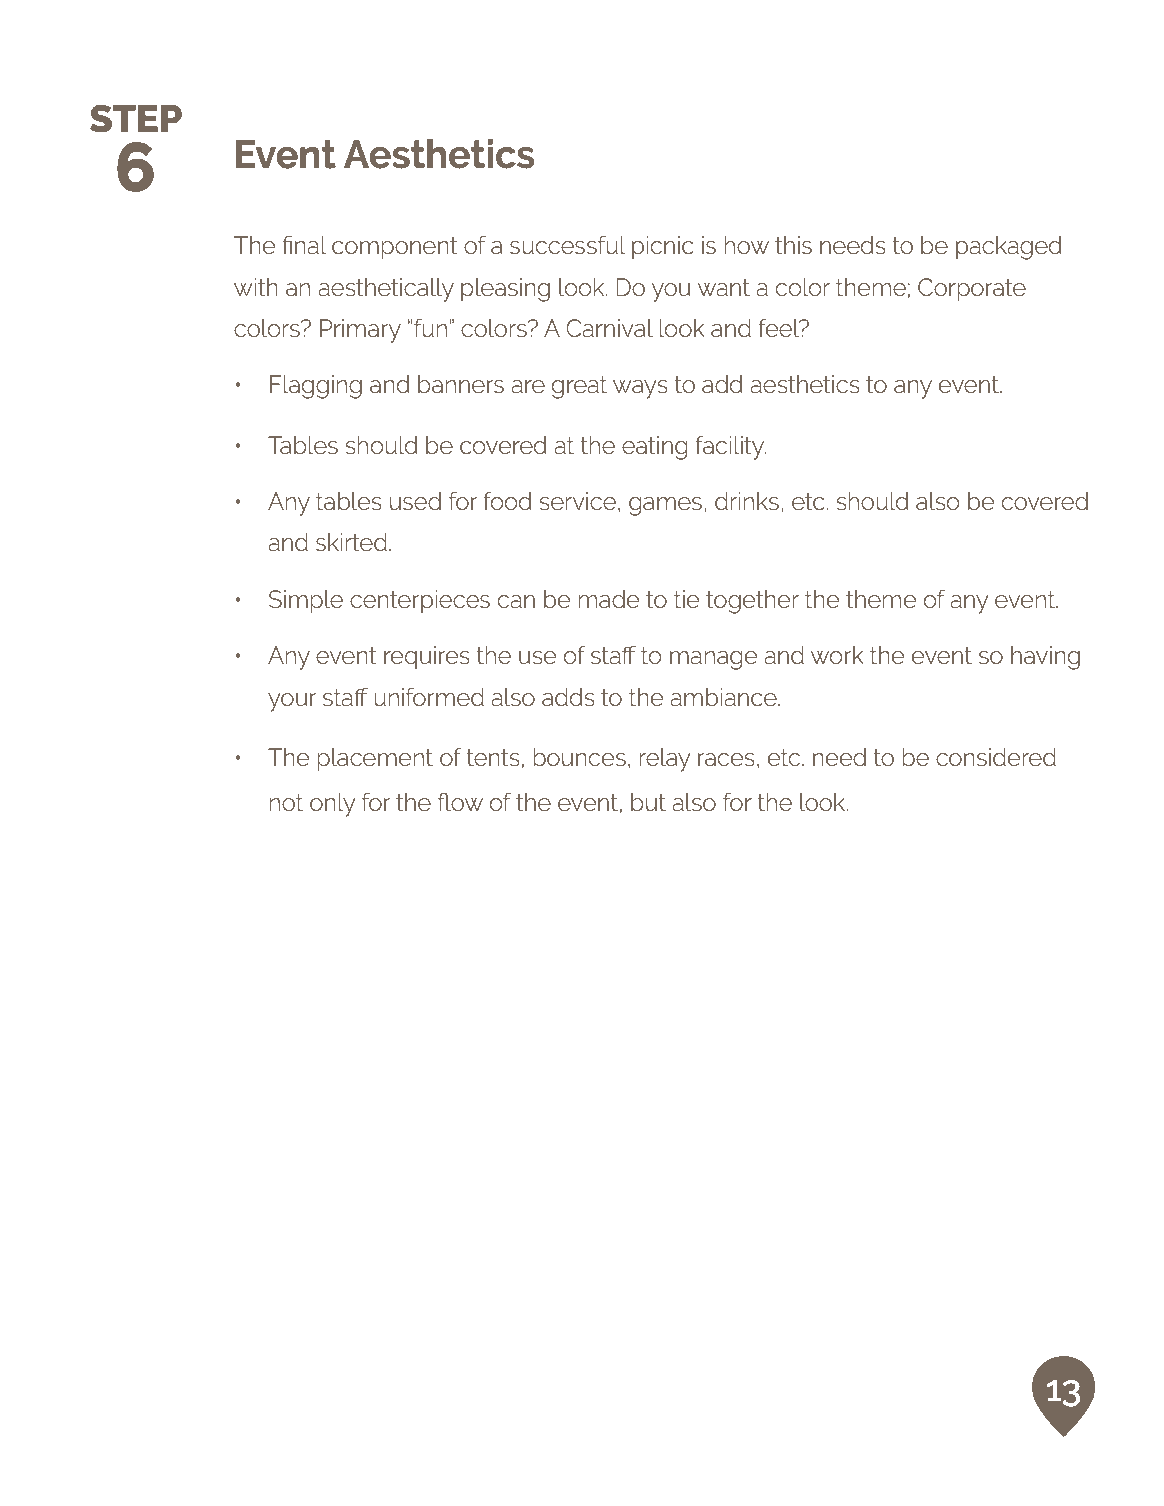 The width and height of the screenshot is (1164, 1506). What do you see at coordinates (306, 602) in the screenshot?
I see `Simple` at bounding box center [306, 602].
